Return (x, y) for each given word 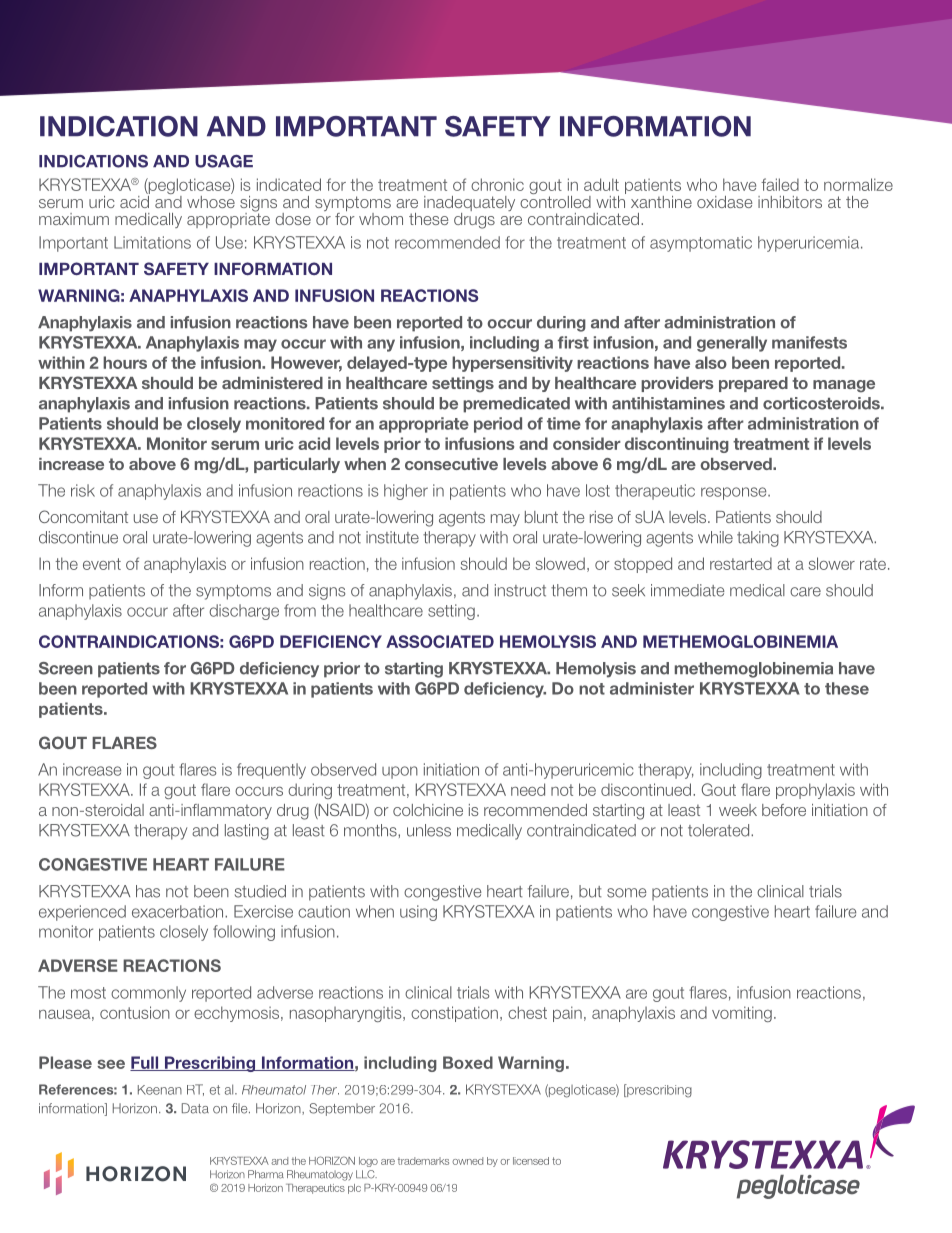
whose (211, 200)
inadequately (469, 205)
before (784, 810)
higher (406, 492)
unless (429, 830)
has (148, 891)
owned (467, 1161)
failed (780, 184)
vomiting (742, 1014)
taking (758, 539)
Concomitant (83, 516)
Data (195, 1108)
